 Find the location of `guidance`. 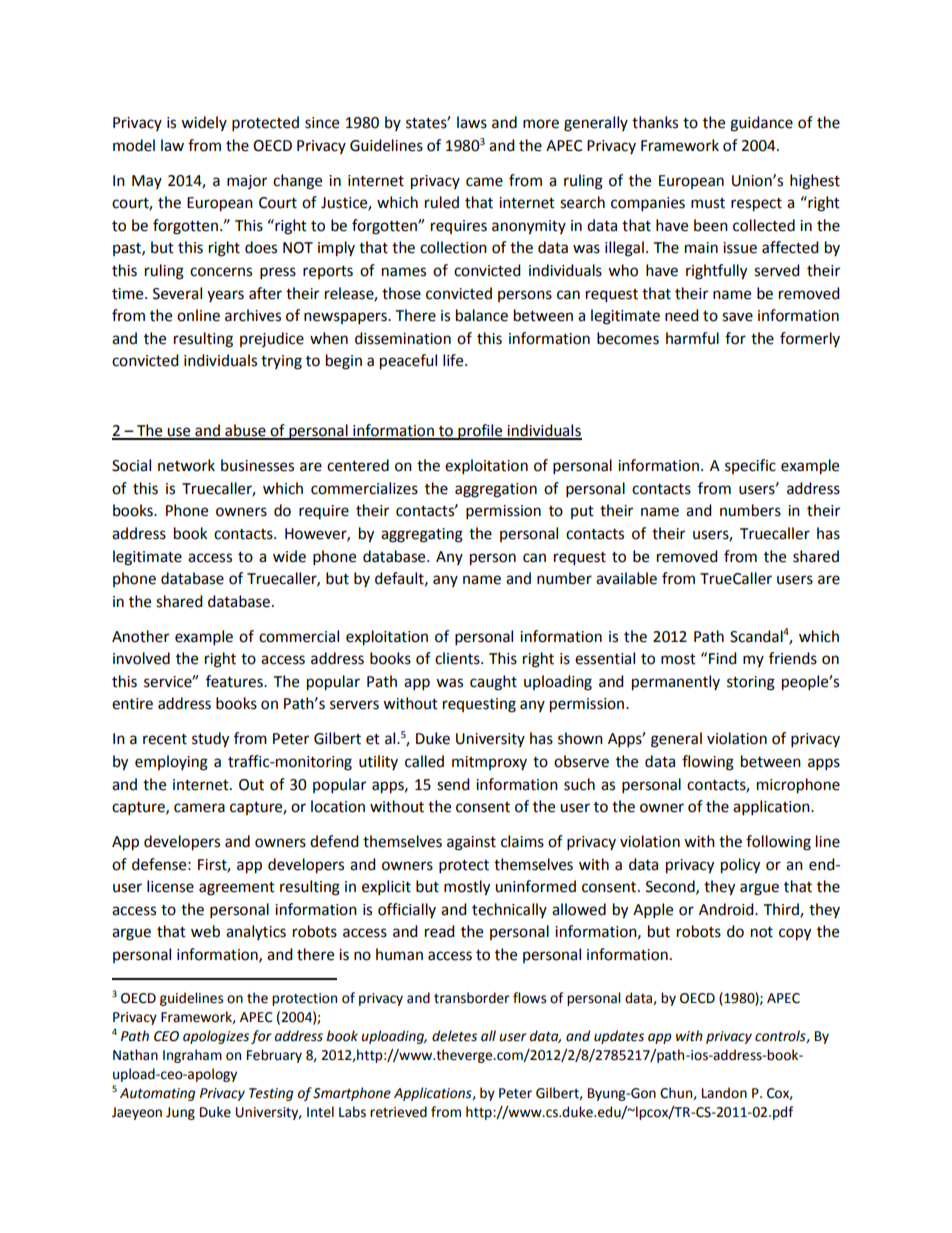

guidance is located at coordinates (761, 124).
